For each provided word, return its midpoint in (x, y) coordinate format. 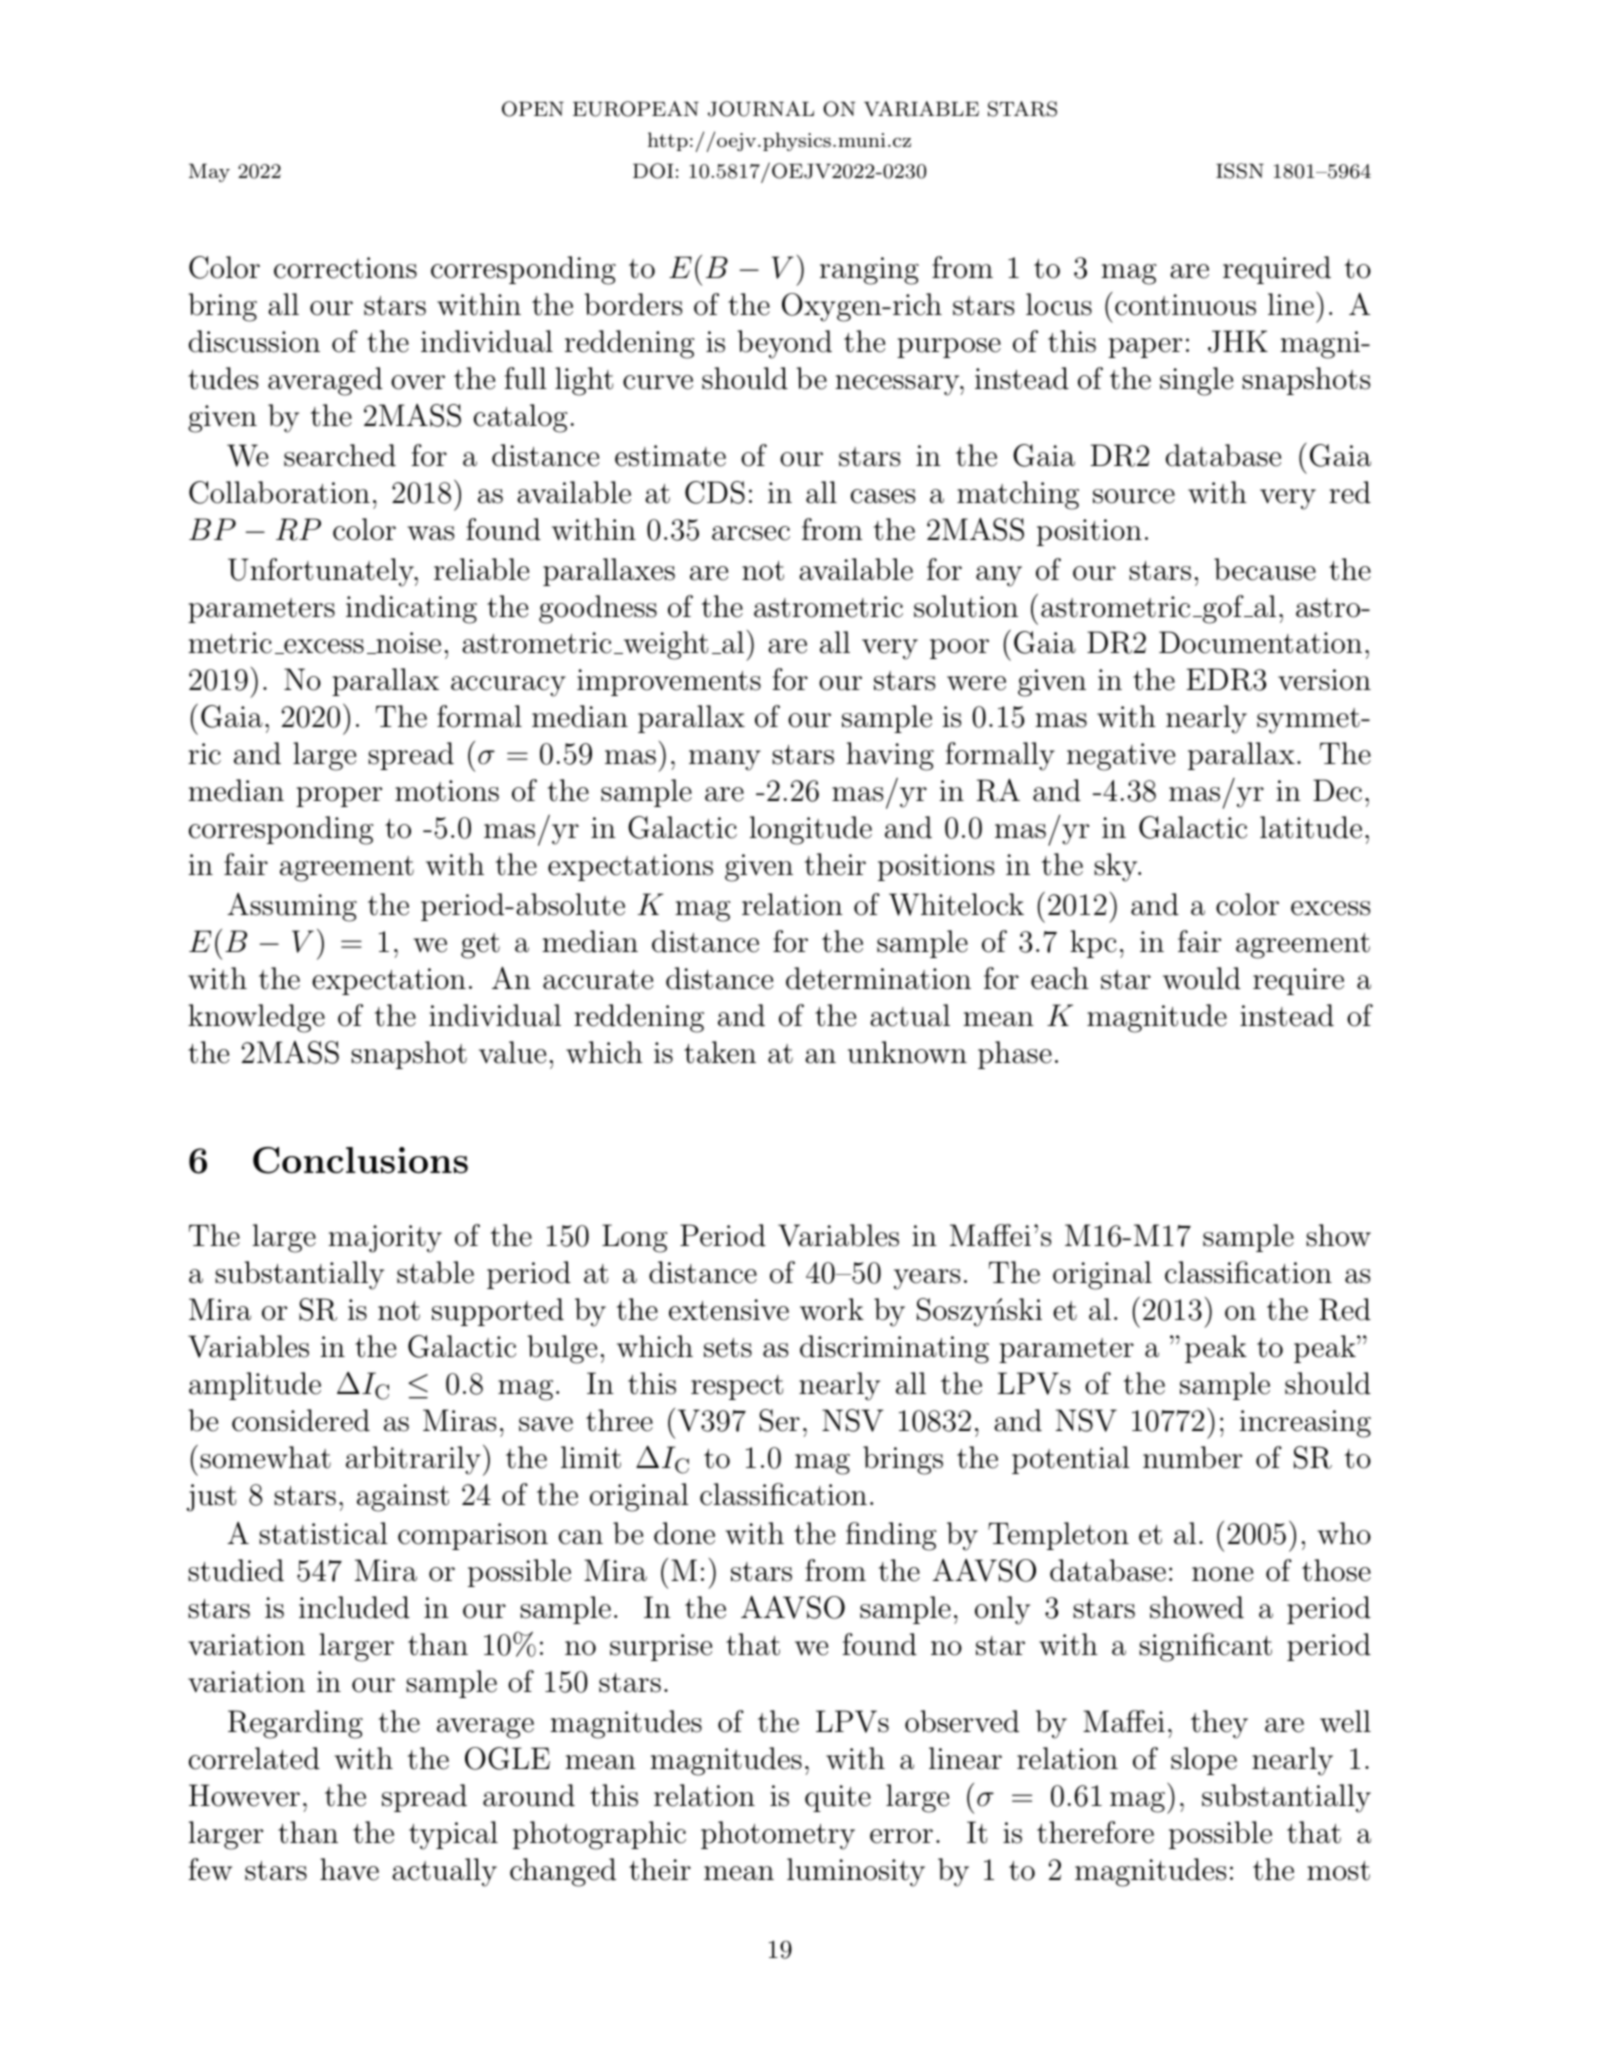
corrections (345, 268)
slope (1204, 1761)
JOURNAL (761, 109)
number (1192, 1457)
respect (737, 1387)
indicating (411, 609)
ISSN (1240, 171)
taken (720, 1052)
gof (1223, 609)
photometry (778, 1835)
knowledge (256, 1018)
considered (301, 1420)
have (349, 1869)
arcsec (751, 533)
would (1202, 978)
